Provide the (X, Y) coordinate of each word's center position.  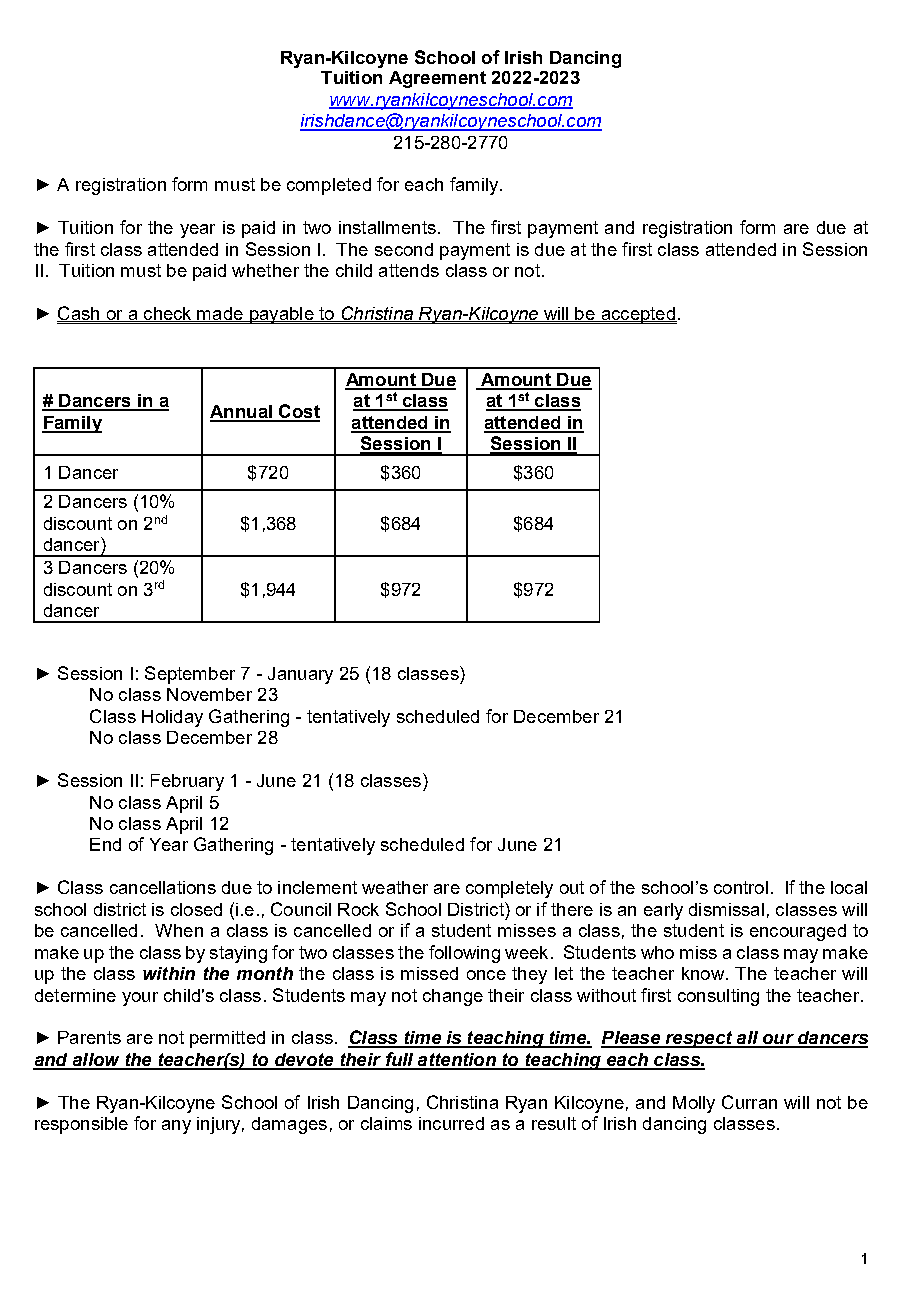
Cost (298, 412)
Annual (242, 413)
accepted (638, 315)
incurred (451, 1123)
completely (509, 889)
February (187, 782)
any (176, 1127)
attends (409, 270)
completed (329, 186)
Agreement (437, 79)
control (741, 887)
